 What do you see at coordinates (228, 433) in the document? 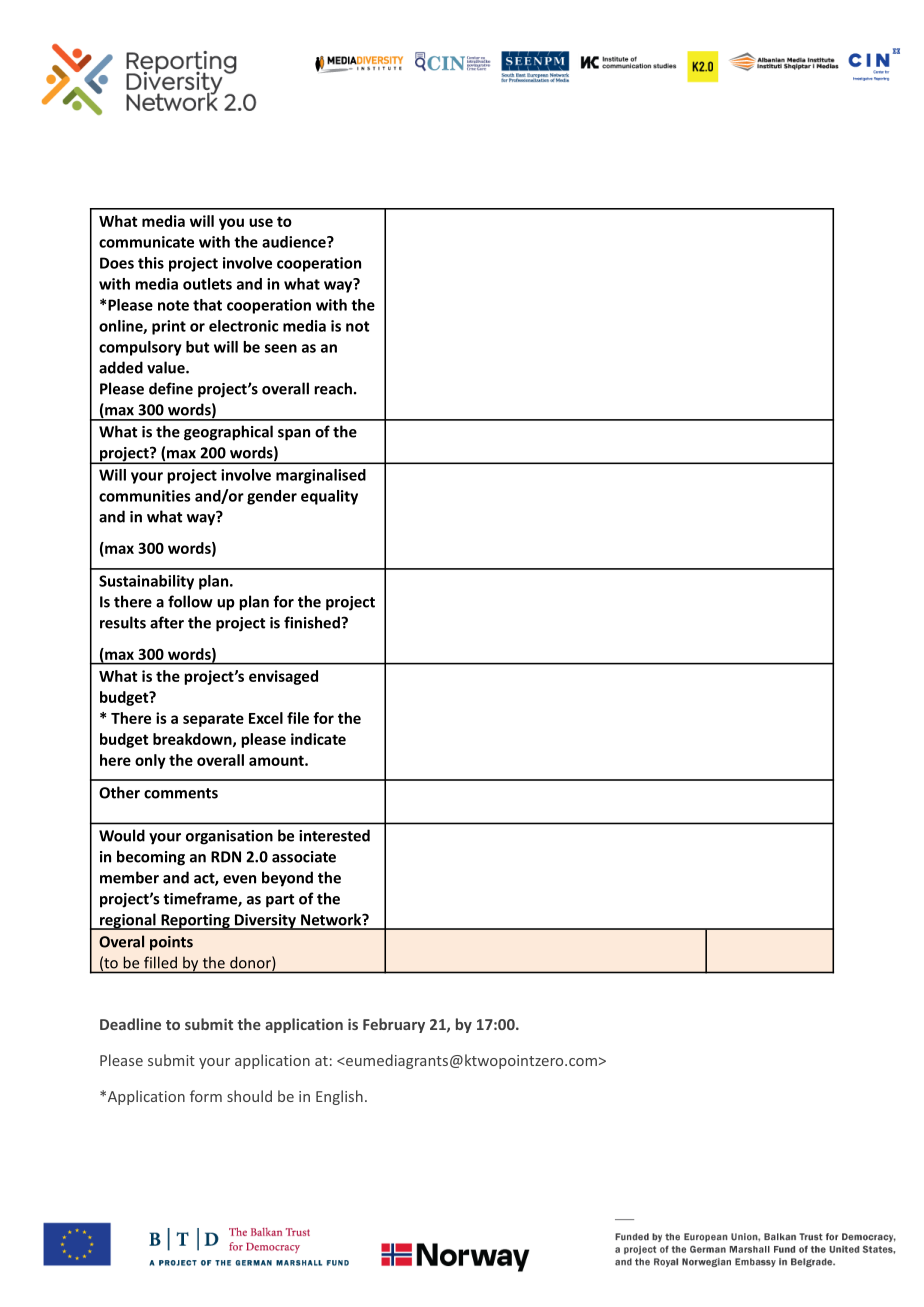
I see `geographical` at bounding box center [228, 433].
